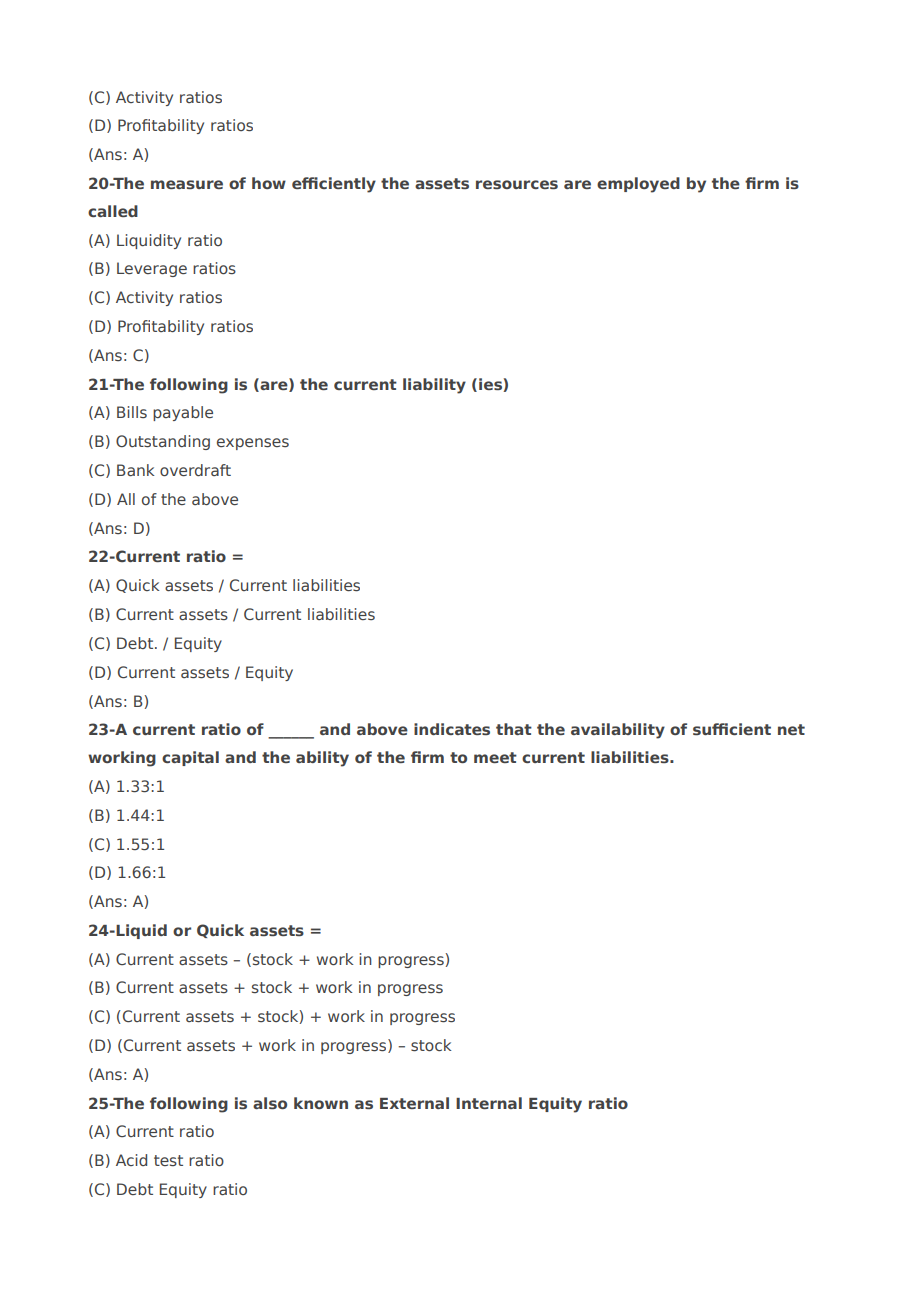 This image has width=924, height=1308. Describe the element at coordinates (517, 184) in the image. I see `resources` at that location.
